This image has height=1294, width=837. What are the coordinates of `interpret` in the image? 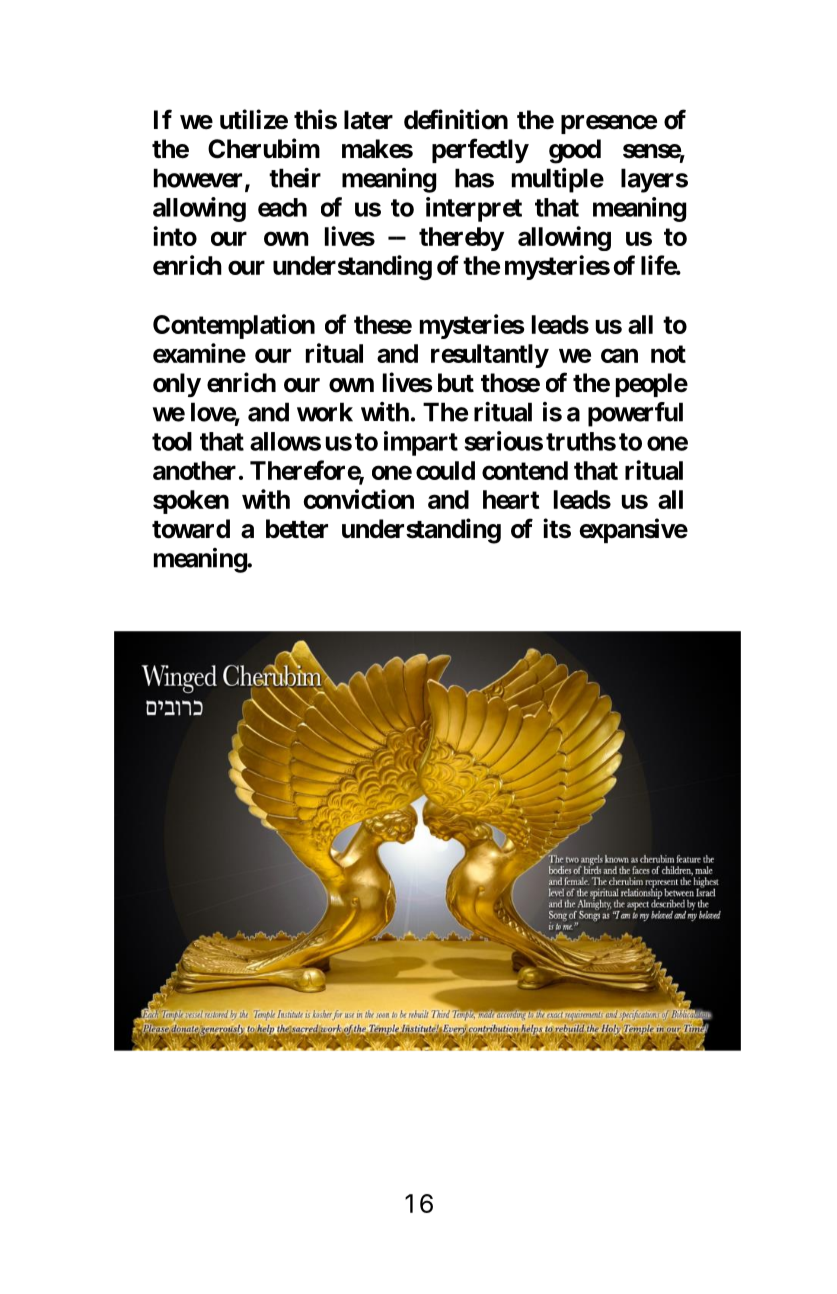 It's located at (474, 209).
